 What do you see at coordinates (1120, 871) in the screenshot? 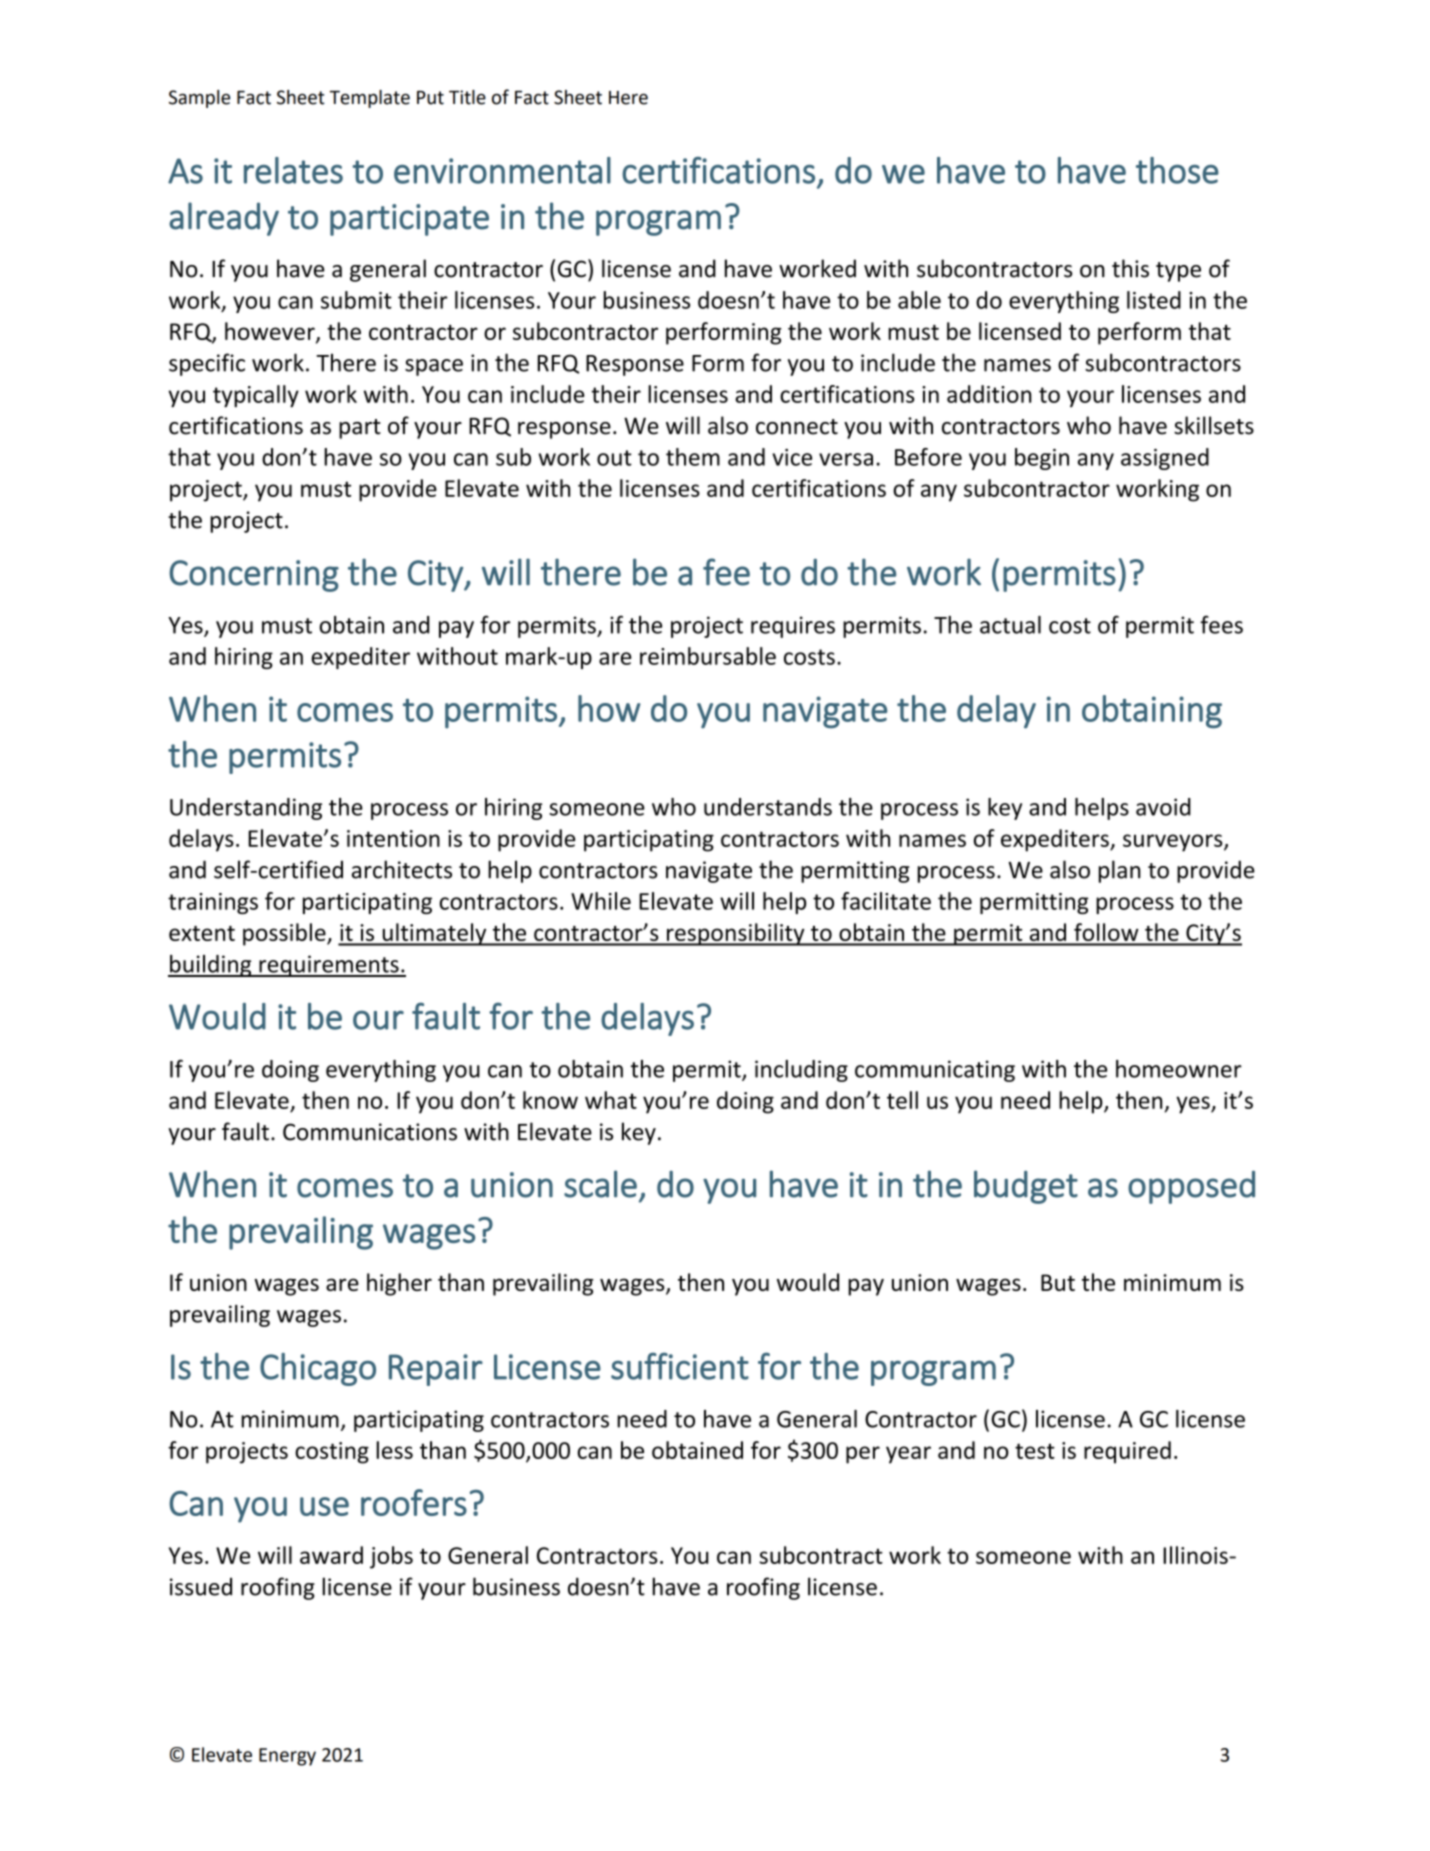
I see `plan` at bounding box center [1120, 871].
